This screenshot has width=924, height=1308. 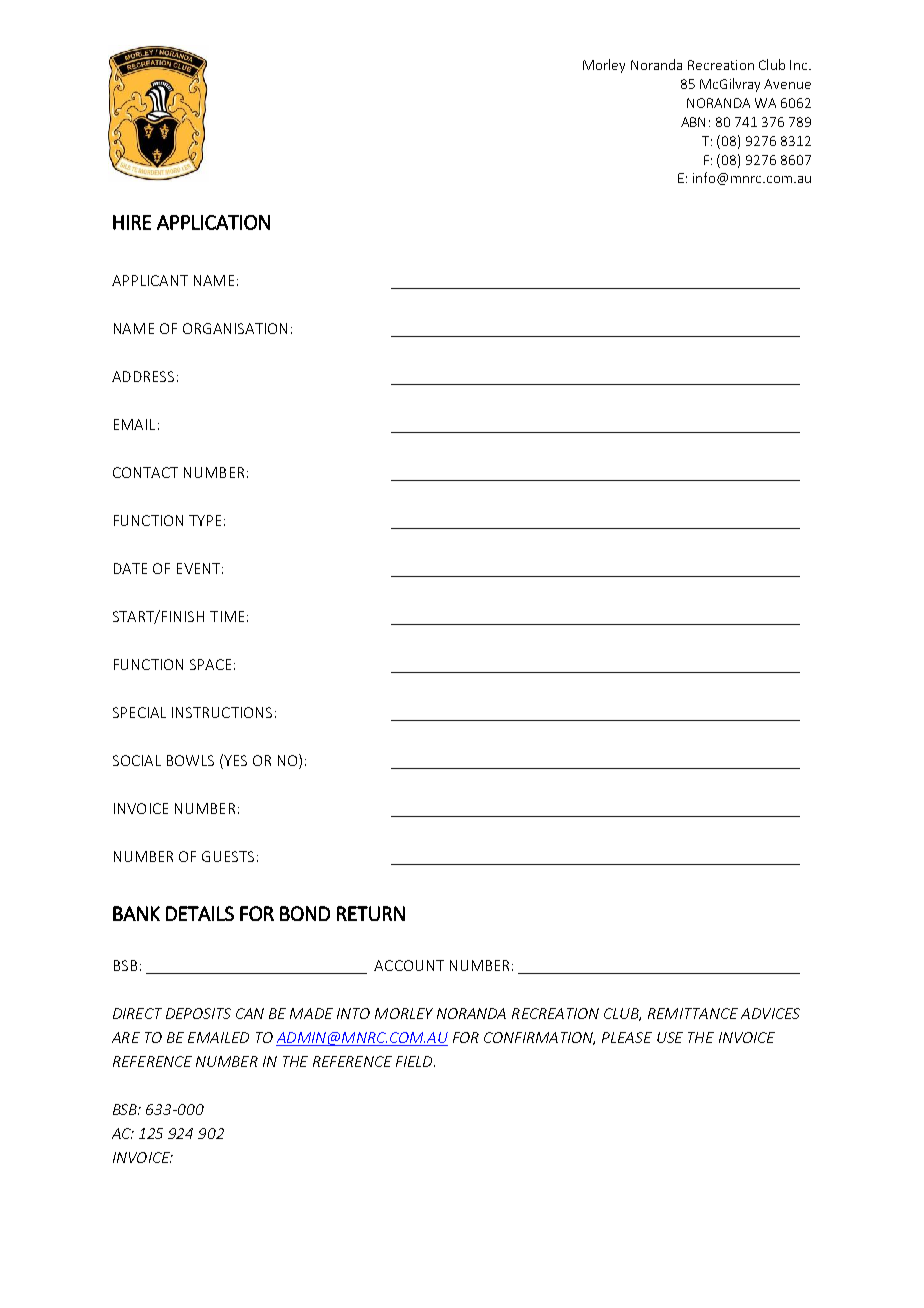 What do you see at coordinates (198, 1013) in the screenshot?
I see `DEPOSITS` at bounding box center [198, 1013].
